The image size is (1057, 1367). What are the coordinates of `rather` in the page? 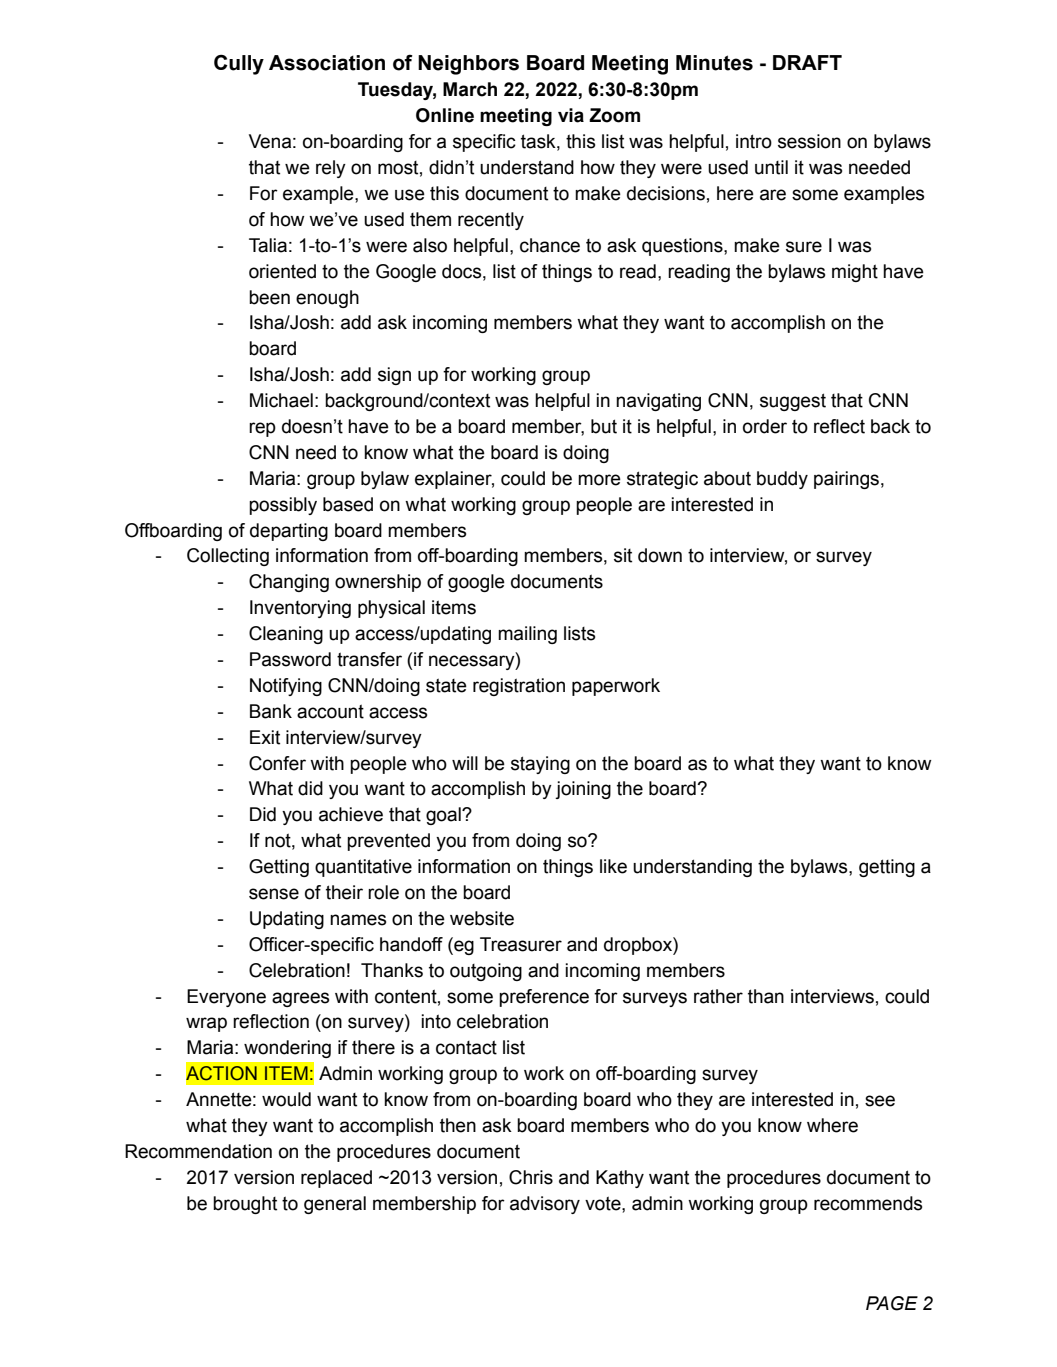 It's located at (718, 996).
